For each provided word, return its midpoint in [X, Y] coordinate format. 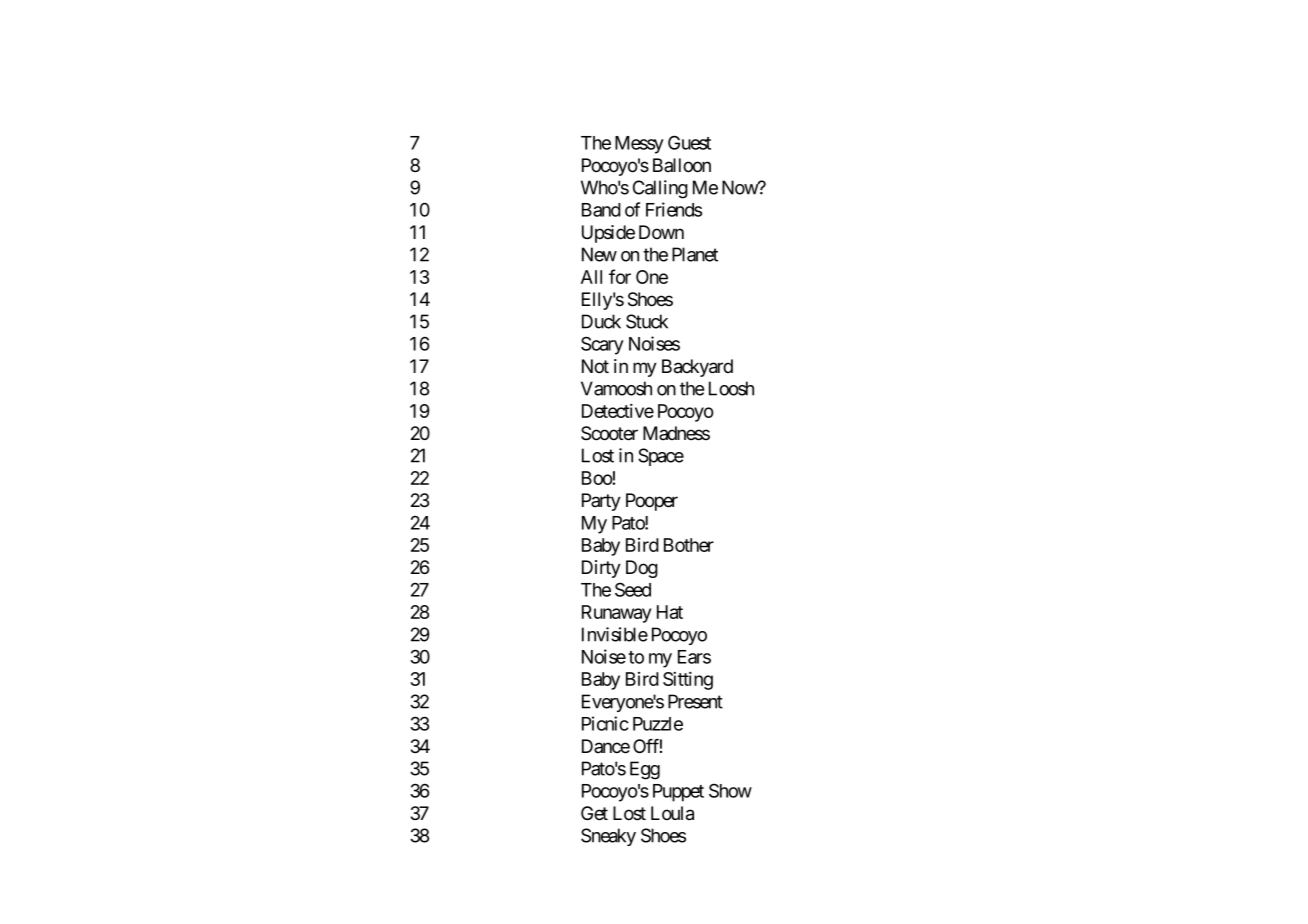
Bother [689, 545]
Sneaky [608, 837]
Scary [602, 345]
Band [601, 210]
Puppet [678, 793]
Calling [660, 189]
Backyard [697, 368]
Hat [670, 612]
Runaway [616, 614]
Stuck [647, 321]
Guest [689, 142]
